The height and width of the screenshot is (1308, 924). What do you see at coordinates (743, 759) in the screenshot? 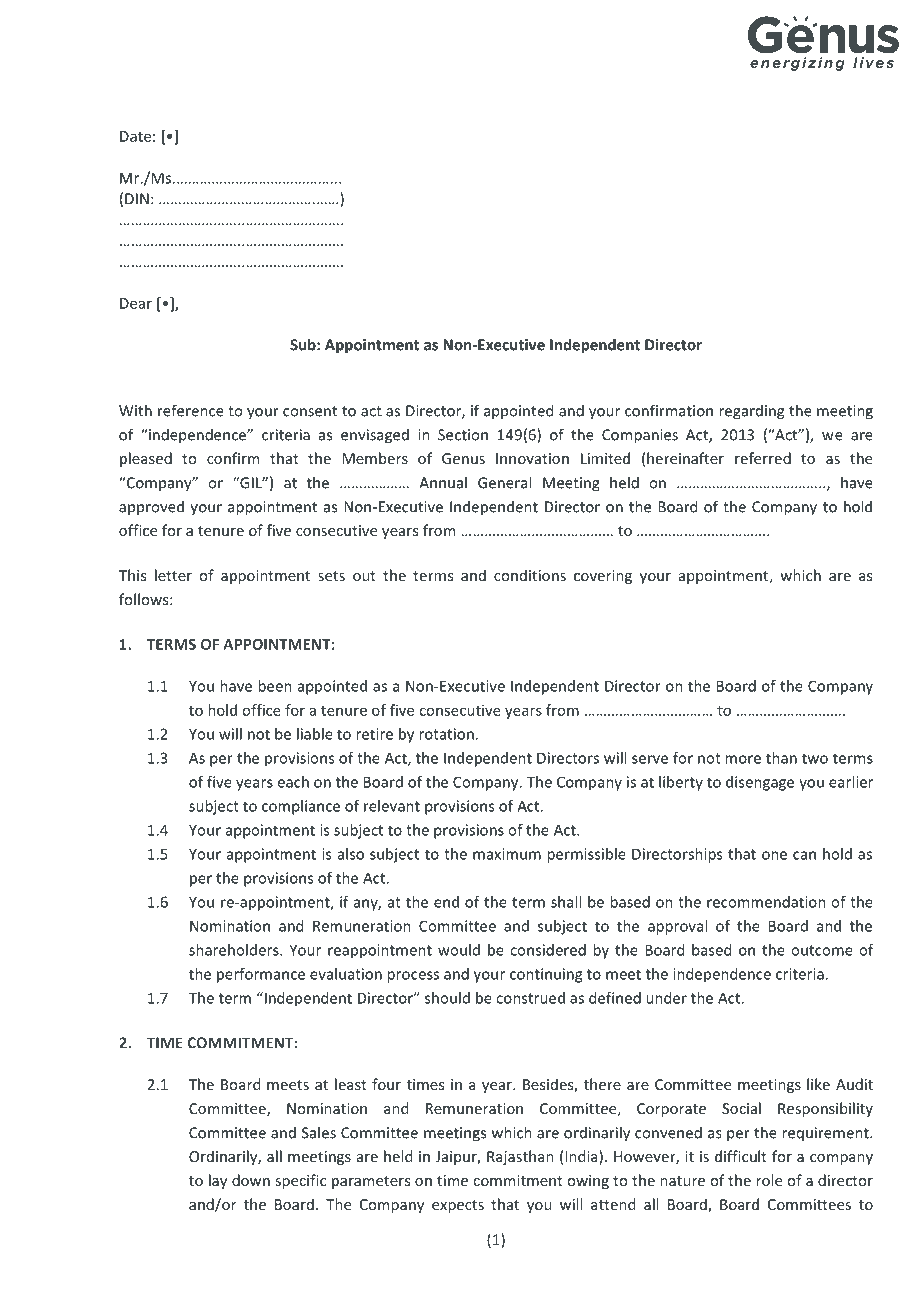
I see `more` at bounding box center [743, 759].
